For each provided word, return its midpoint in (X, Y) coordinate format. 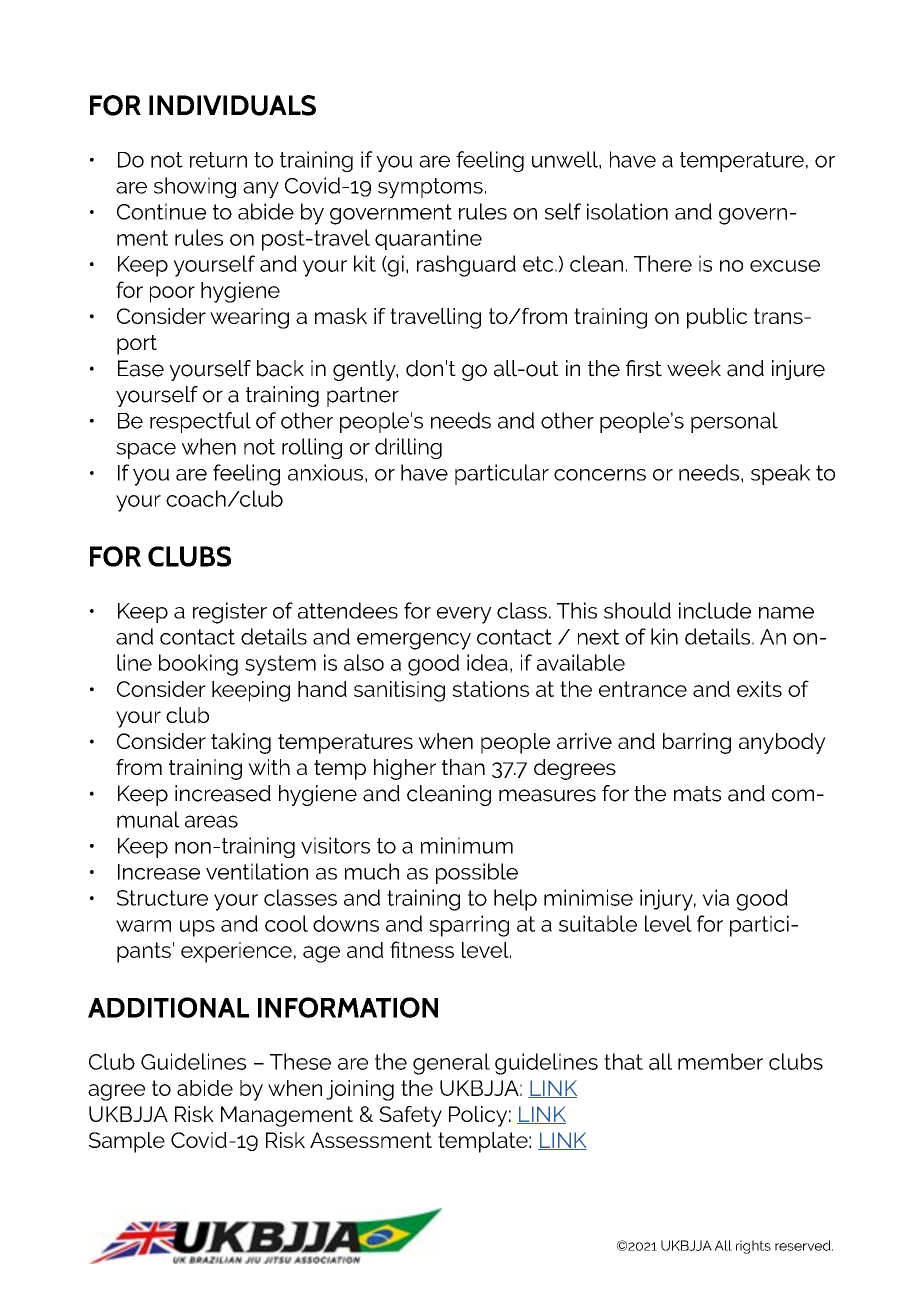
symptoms (430, 188)
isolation (627, 211)
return (218, 160)
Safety (410, 1116)
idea (487, 662)
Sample (126, 1142)
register (230, 613)
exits (759, 689)
